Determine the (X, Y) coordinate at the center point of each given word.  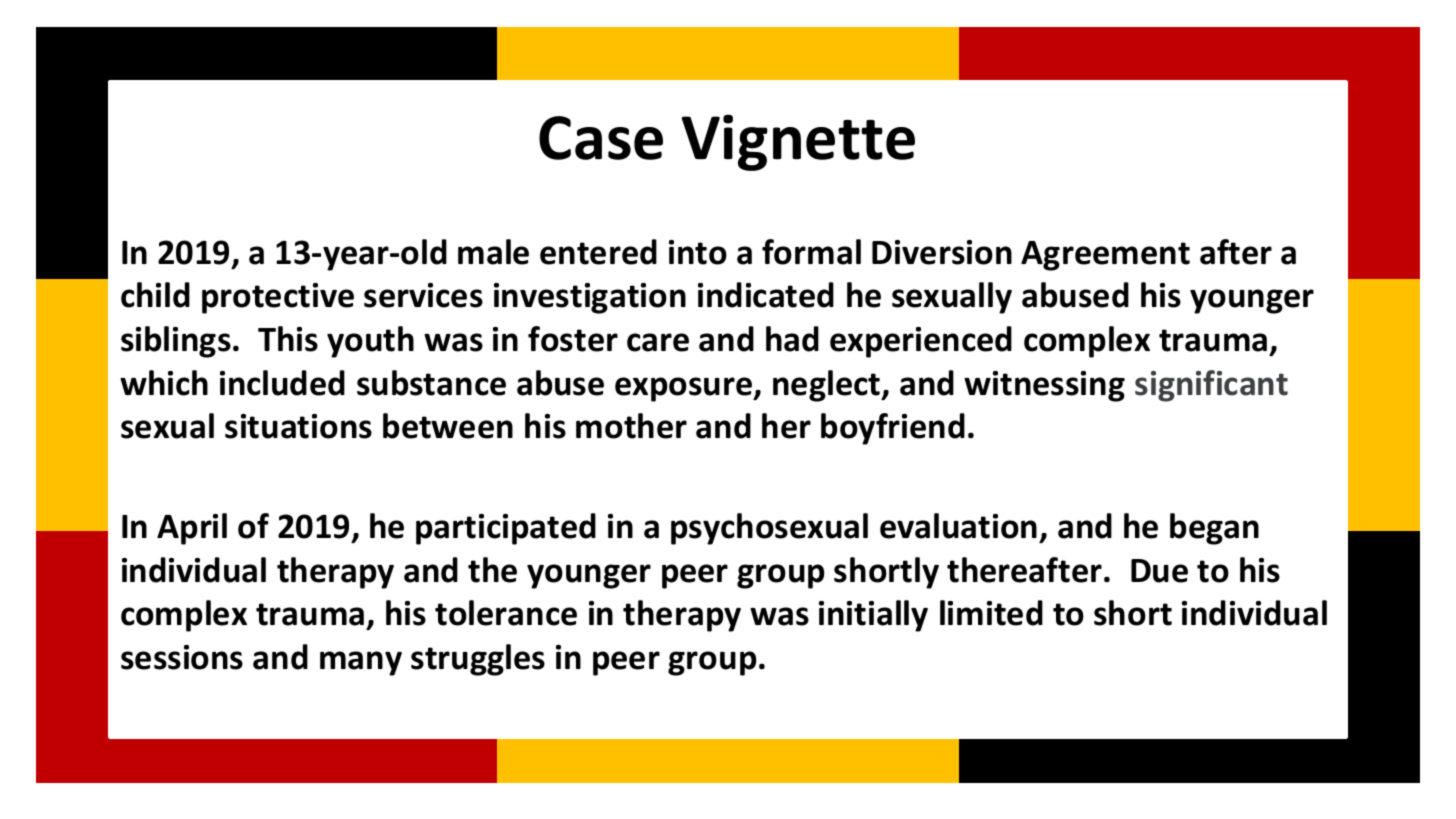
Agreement (1105, 256)
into (698, 252)
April (192, 529)
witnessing (1044, 386)
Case (601, 138)
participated (506, 529)
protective (278, 298)
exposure (685, 389)
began (1214, 529)
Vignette (798, 142)
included (282, 383)
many (361, 663)
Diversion (942, 252)
